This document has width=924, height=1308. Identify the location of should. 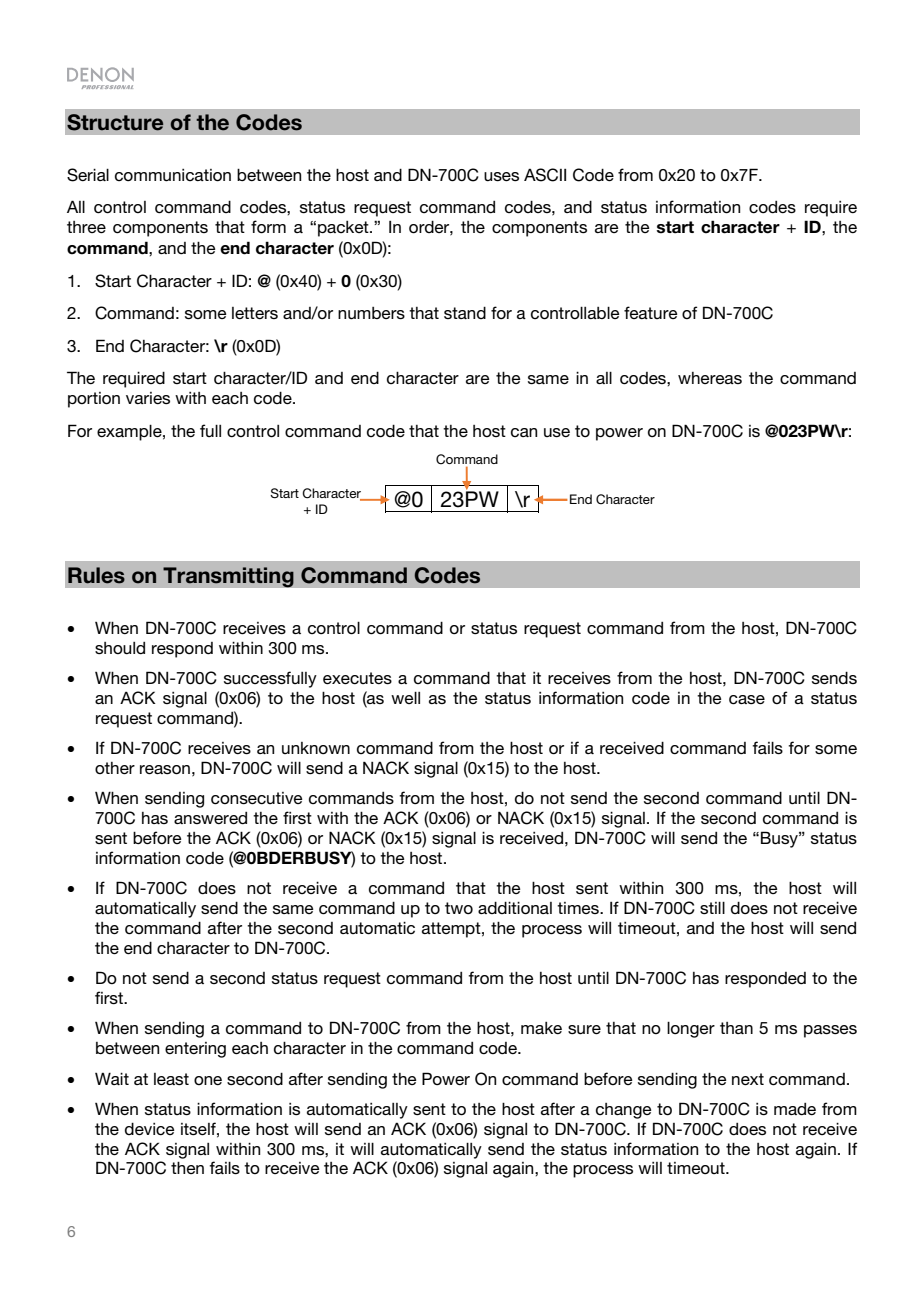
(120, 648).
